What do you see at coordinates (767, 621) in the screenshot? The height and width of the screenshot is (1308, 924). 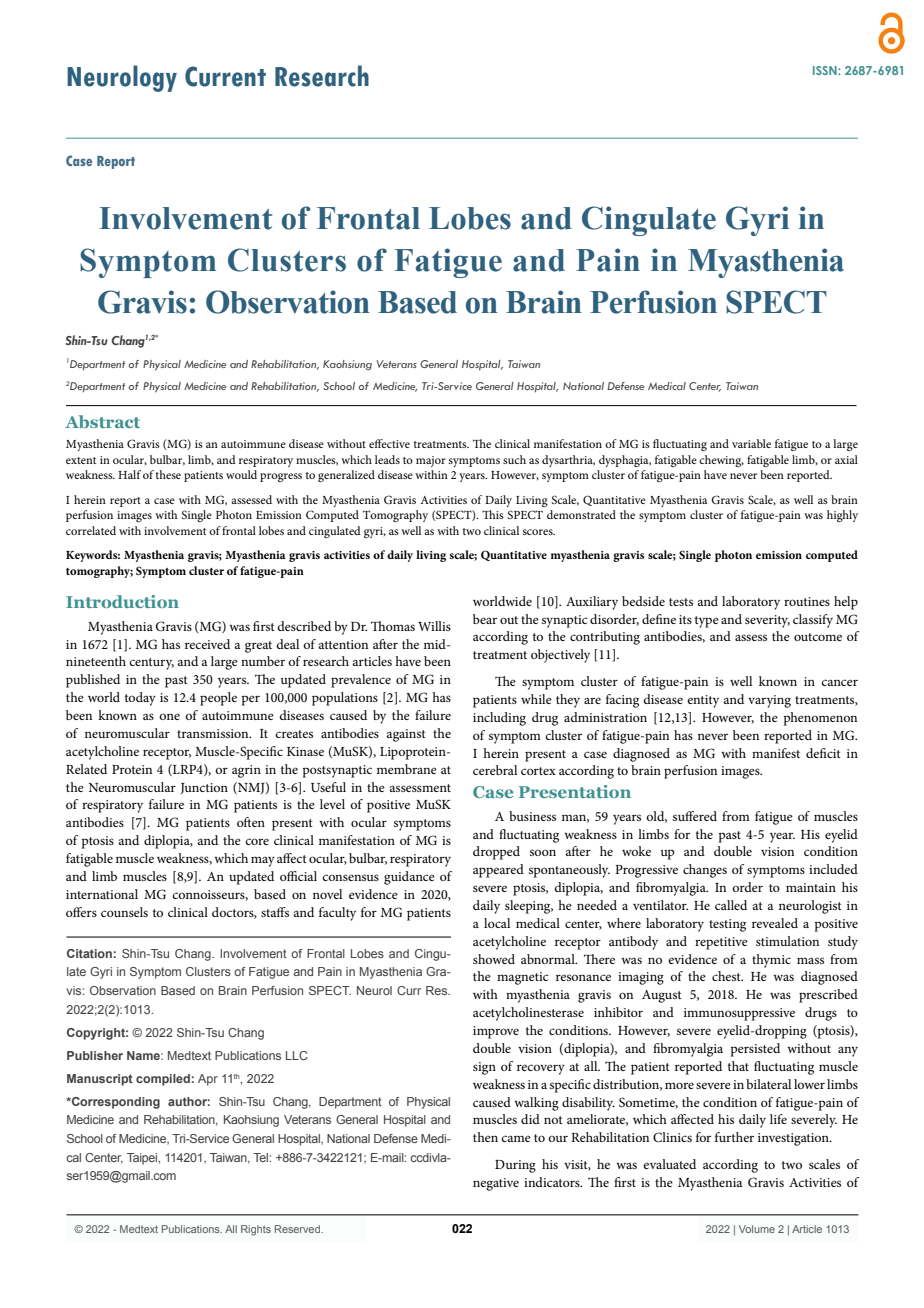 I see `severity` at bounding box center [767, 621].
